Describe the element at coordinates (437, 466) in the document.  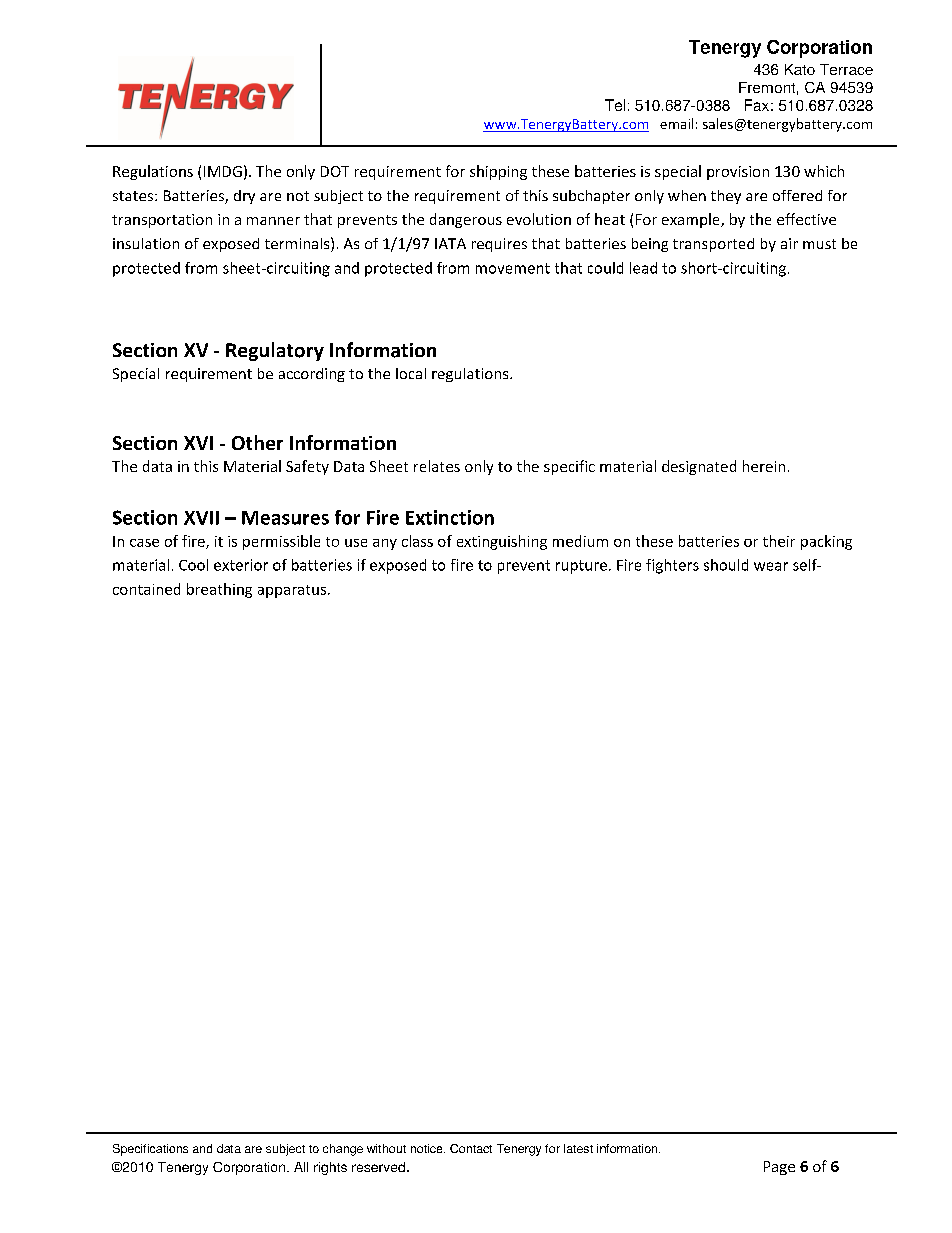
I see `relates` at that location.
